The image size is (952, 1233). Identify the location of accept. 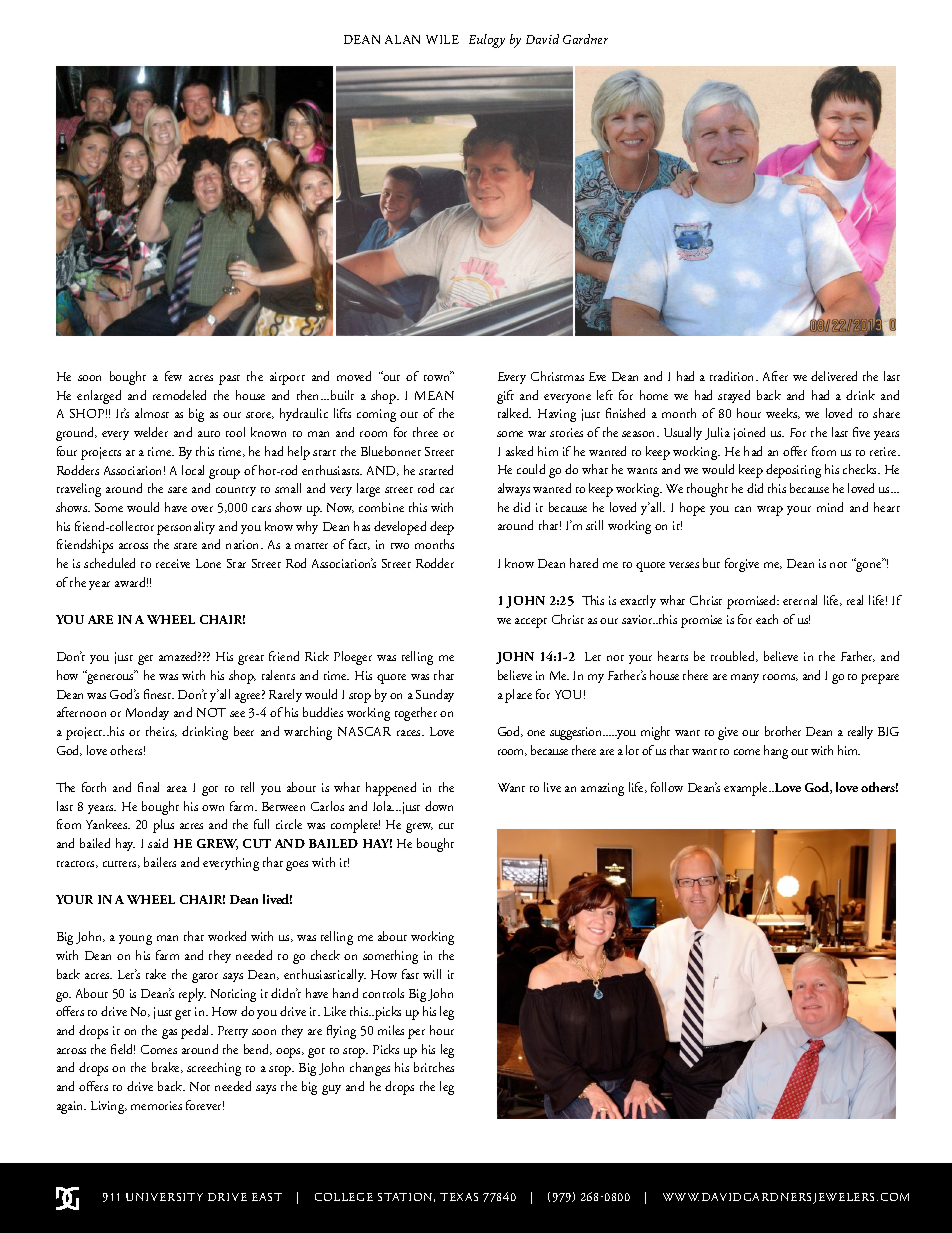
(531, 623).
